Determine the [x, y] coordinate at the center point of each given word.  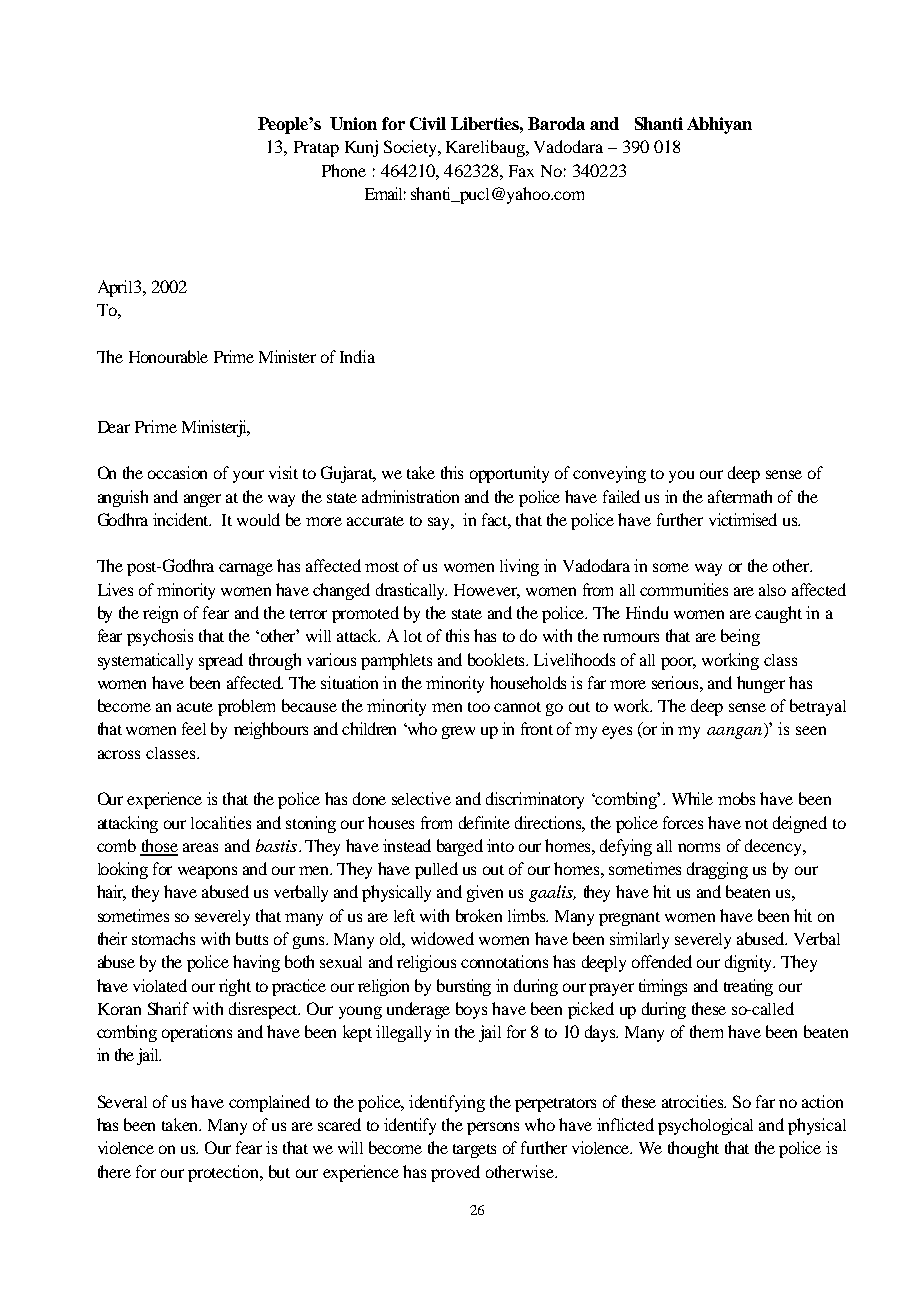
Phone [344, 170]
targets [474, 1151]
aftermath [740, 496]
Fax [521, 171]
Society [411, 148]
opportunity [509, 474]
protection [225, 1173]
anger [202, 500]
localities [221, 822]
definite [484, 822]
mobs [736, 798]
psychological [705, 1126]
